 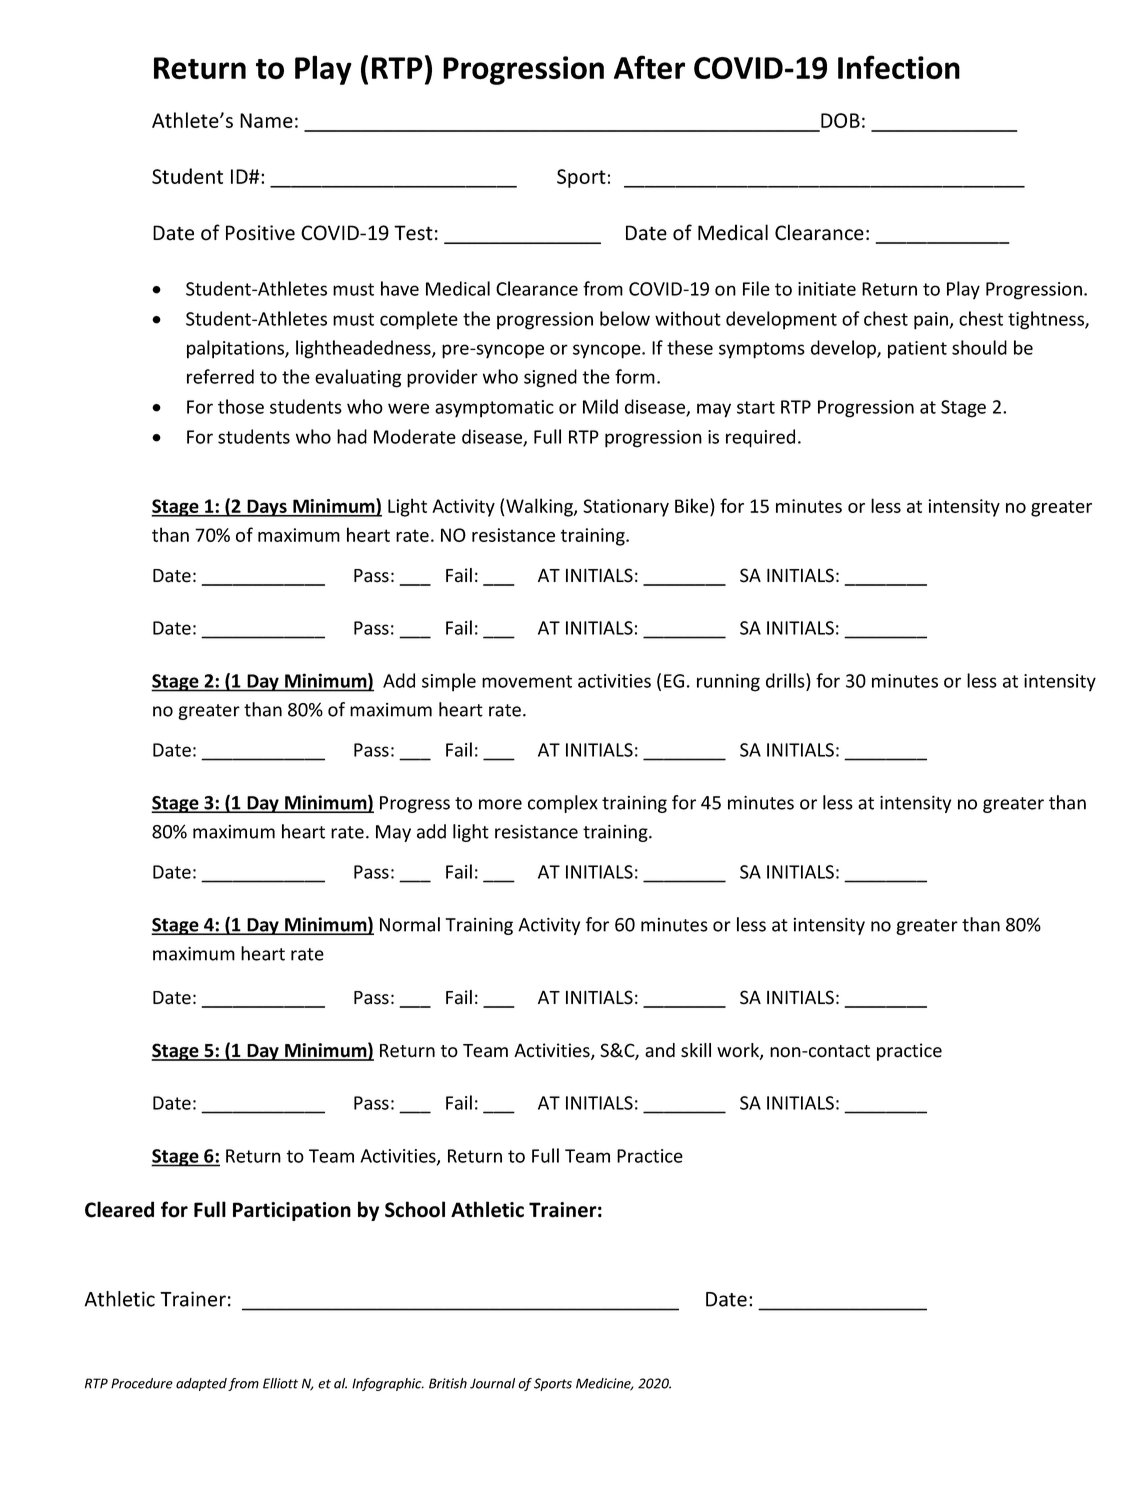 I want to click on Name, so click(x=266, y=120).
